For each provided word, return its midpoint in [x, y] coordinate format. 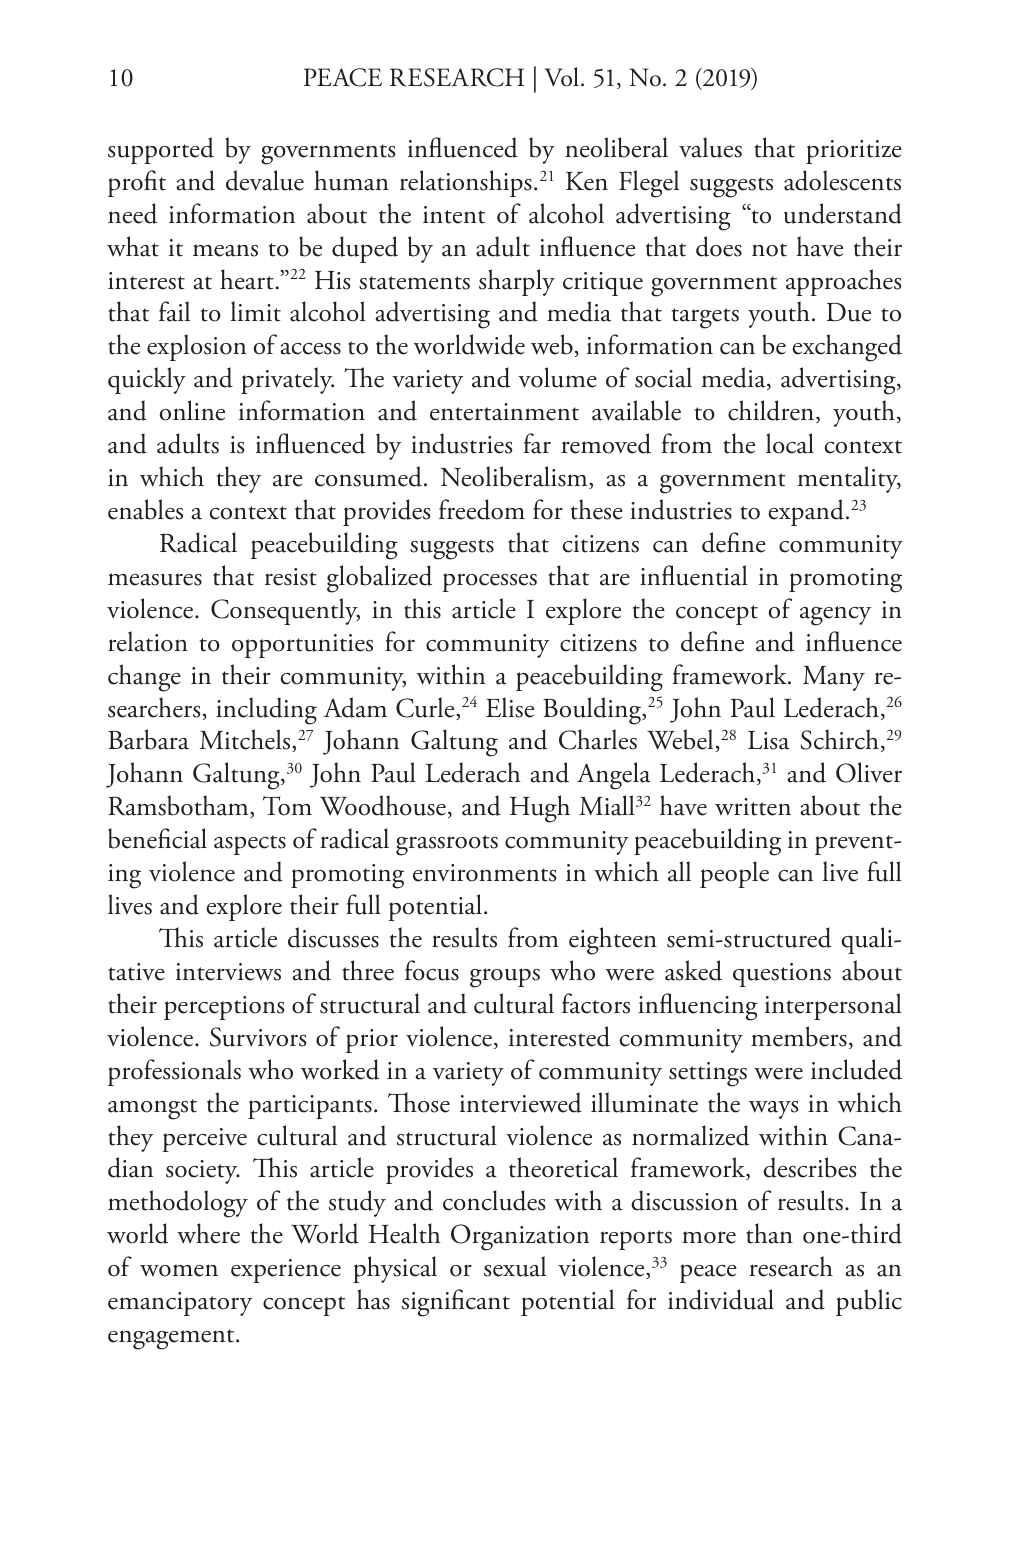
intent [454, 215]
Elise [510, 707]
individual [721, 1299]
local [790, 443]
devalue [265, 180]
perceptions [224, 1008]
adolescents [842, 180]
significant [456, 1303]
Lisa [769, 740]
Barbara [148, 739]
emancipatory [180, 1304]
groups [505, 978]
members [799, 1036]
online [192, 410]
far [537, 443]
